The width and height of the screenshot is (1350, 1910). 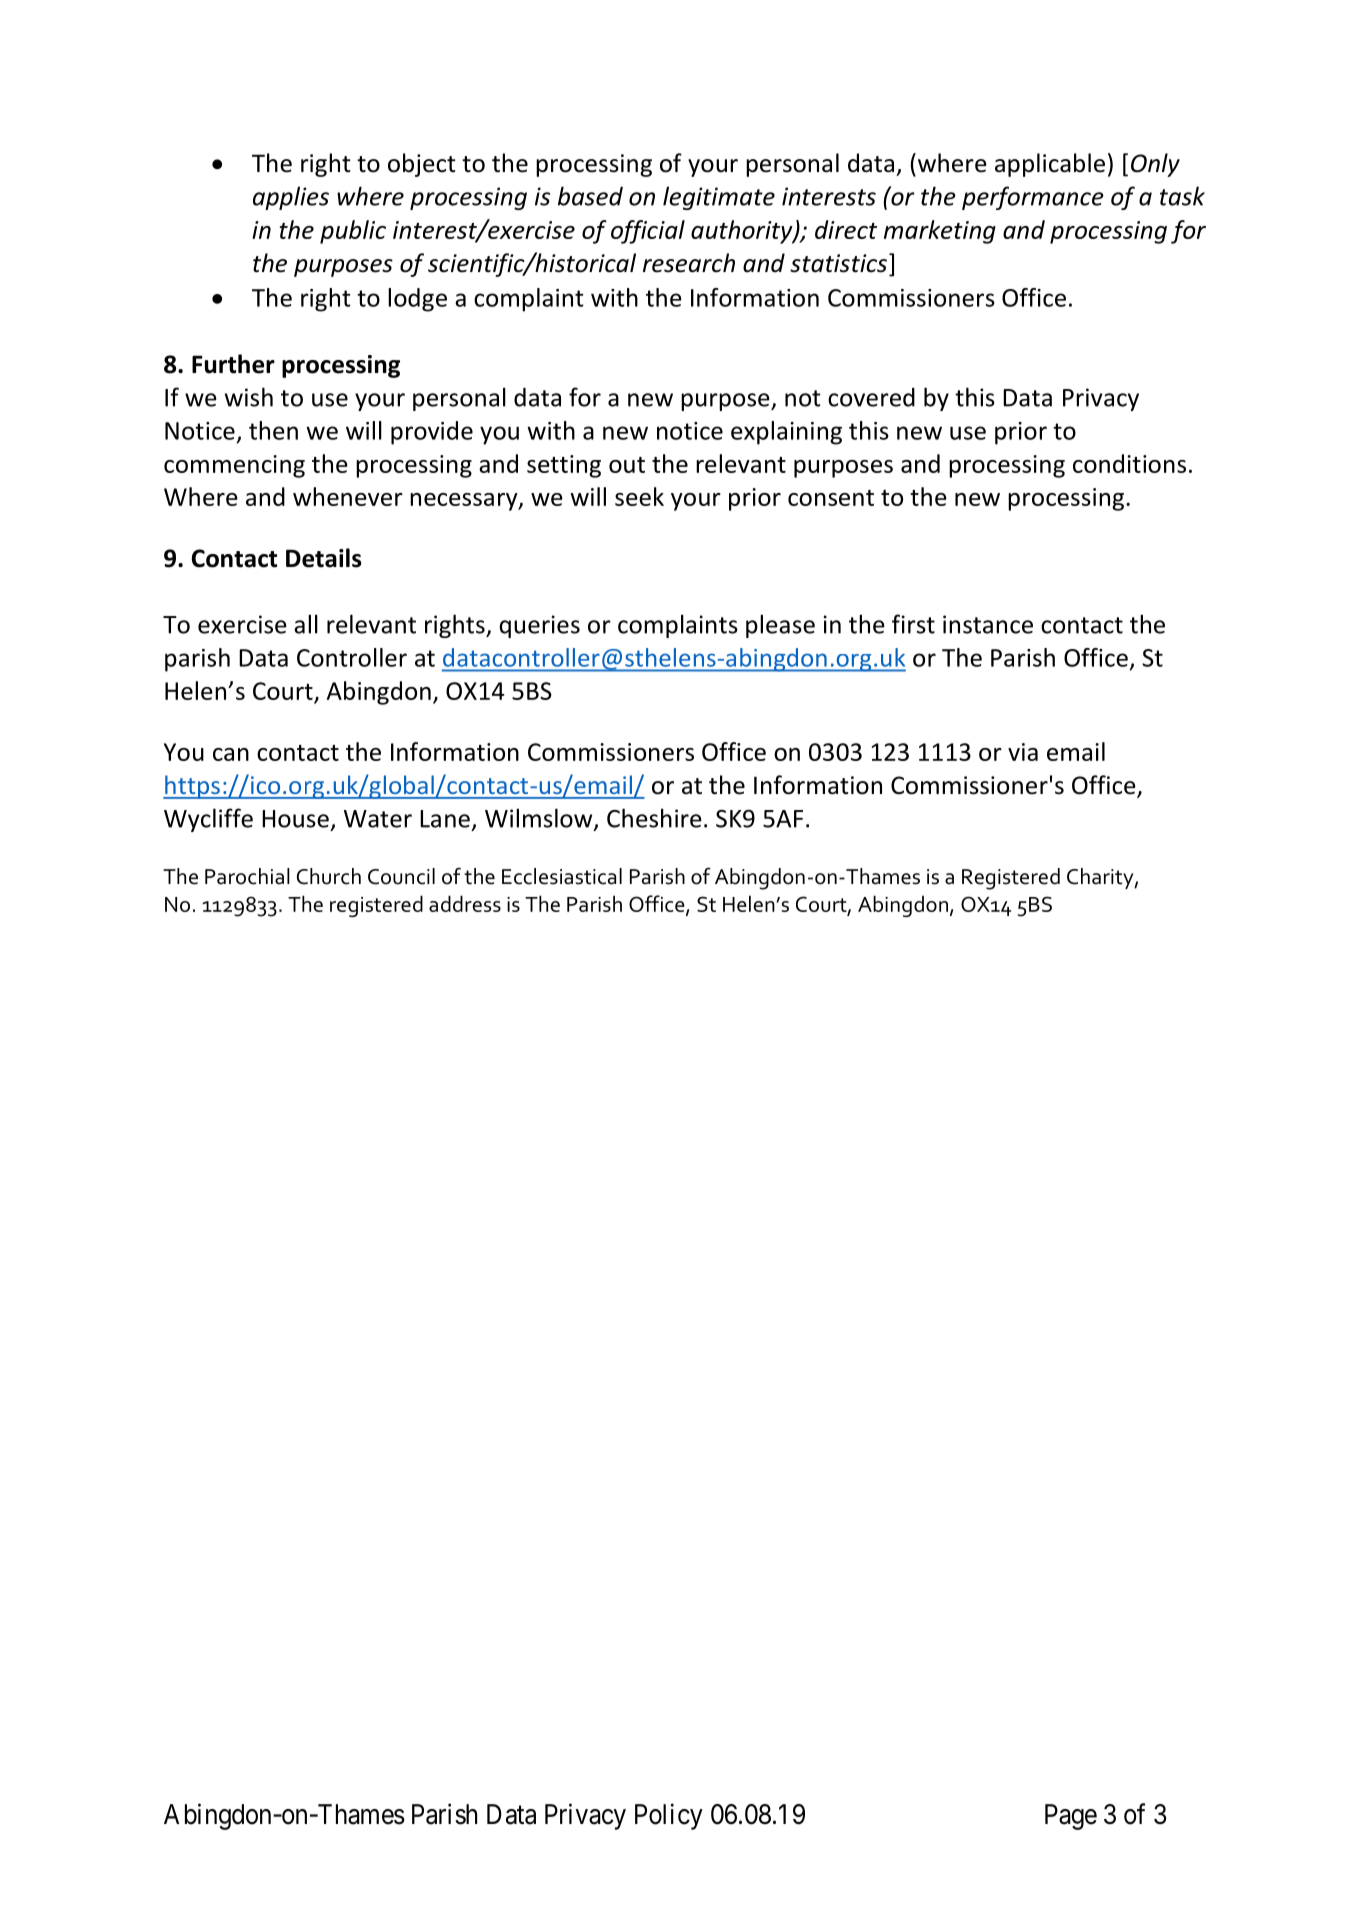 I want to click on Ecclesiastical, so click(x=562, y=876).
